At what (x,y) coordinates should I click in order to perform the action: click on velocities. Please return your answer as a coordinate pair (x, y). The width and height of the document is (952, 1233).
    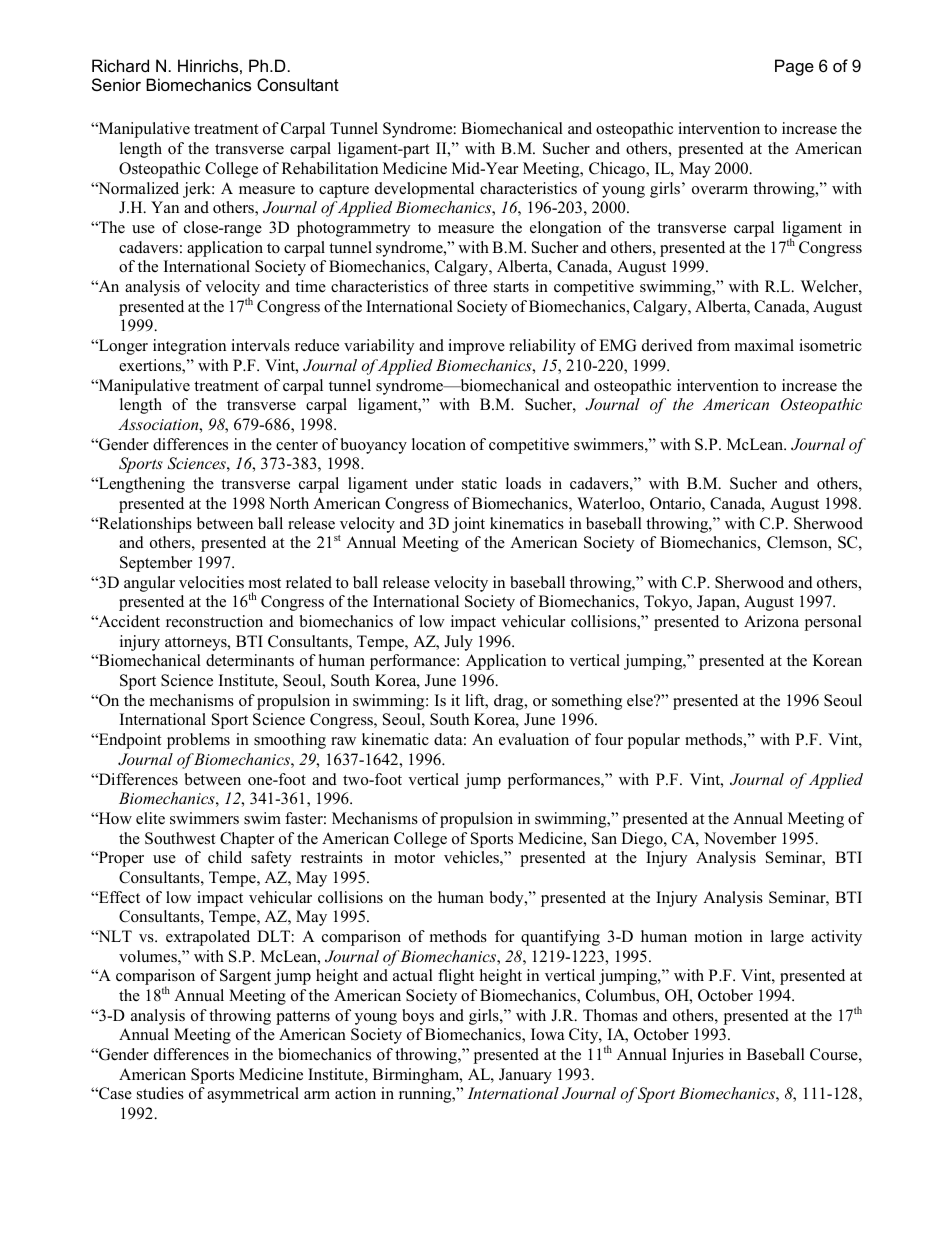
    Looking at the image, I should click on (211, 582).
